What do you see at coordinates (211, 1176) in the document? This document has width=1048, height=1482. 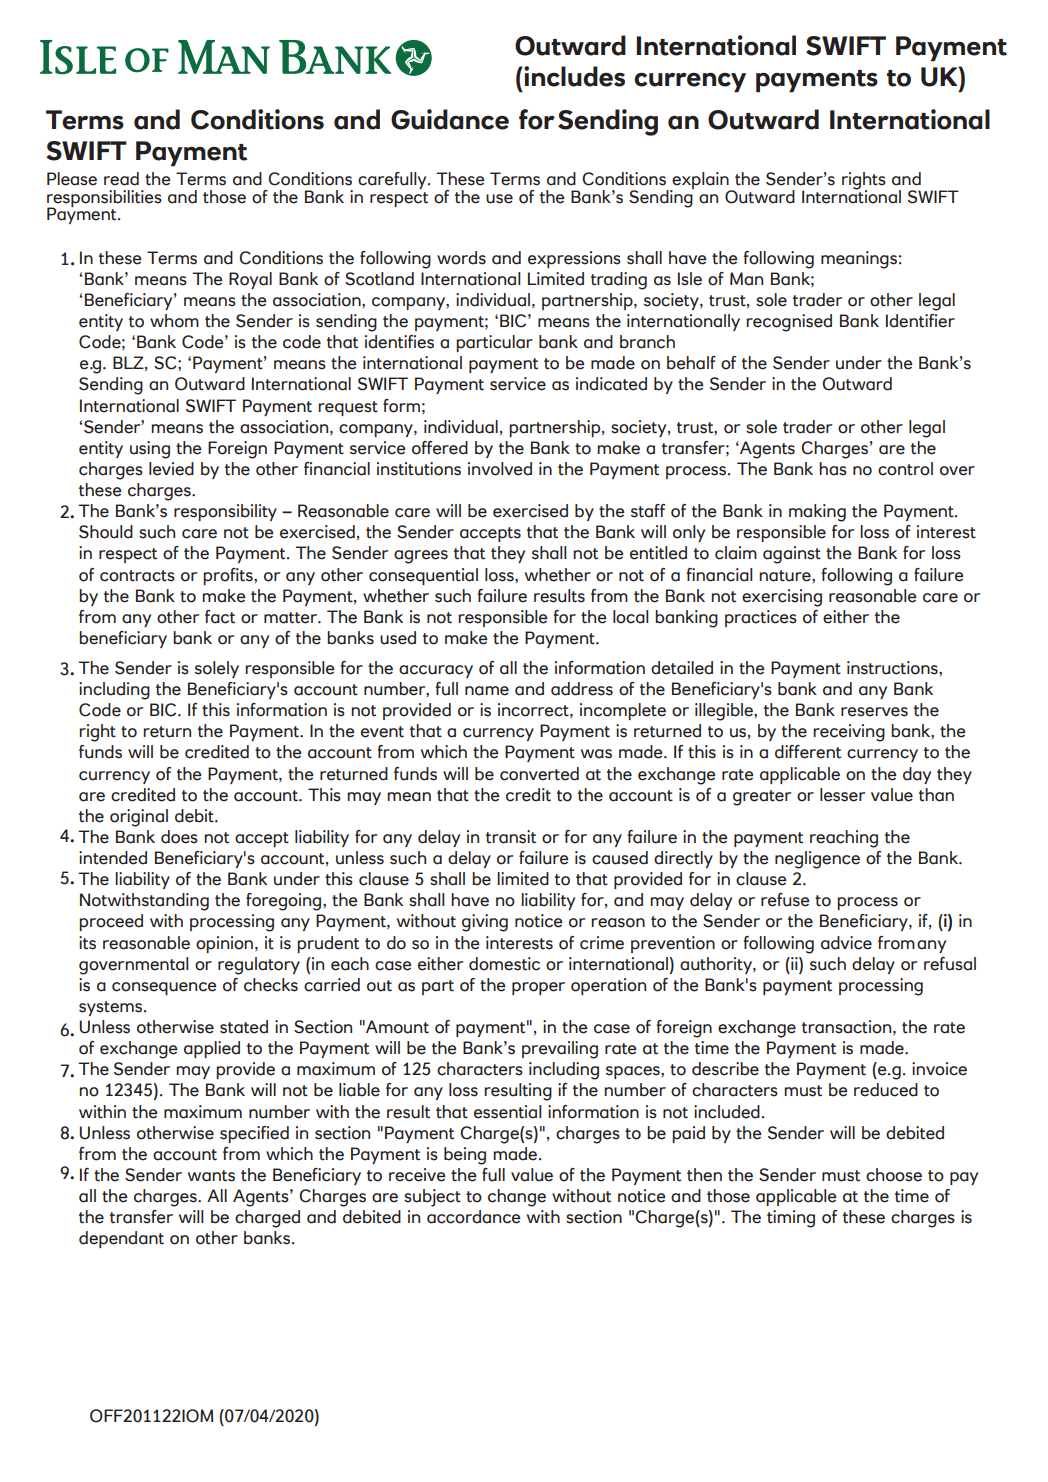 I see `wants` at bounding box center [211, 1176].
